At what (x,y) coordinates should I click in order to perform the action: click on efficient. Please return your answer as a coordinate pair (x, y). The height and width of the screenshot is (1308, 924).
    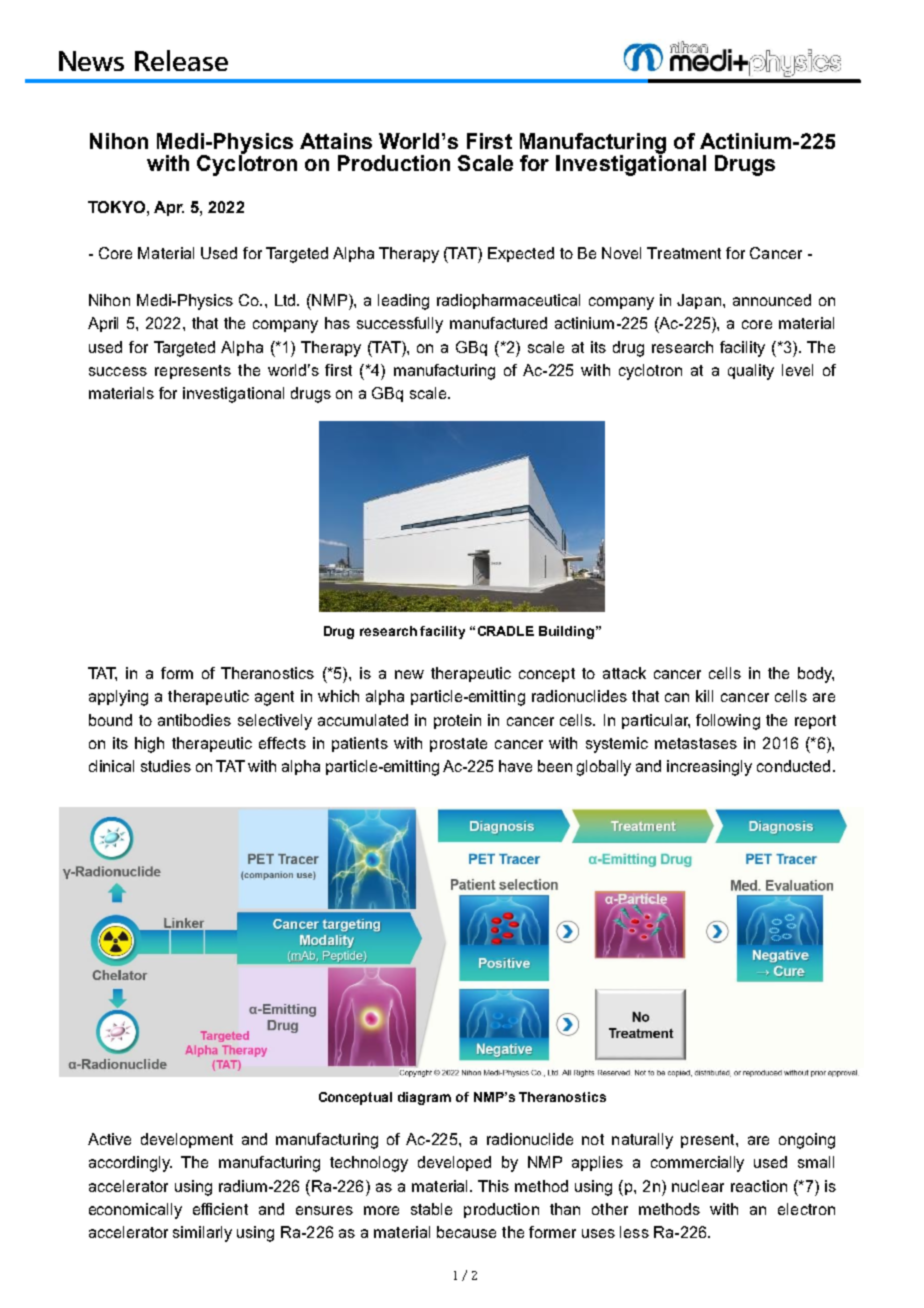
    Looking at the image, I should click on (220, 1209).
